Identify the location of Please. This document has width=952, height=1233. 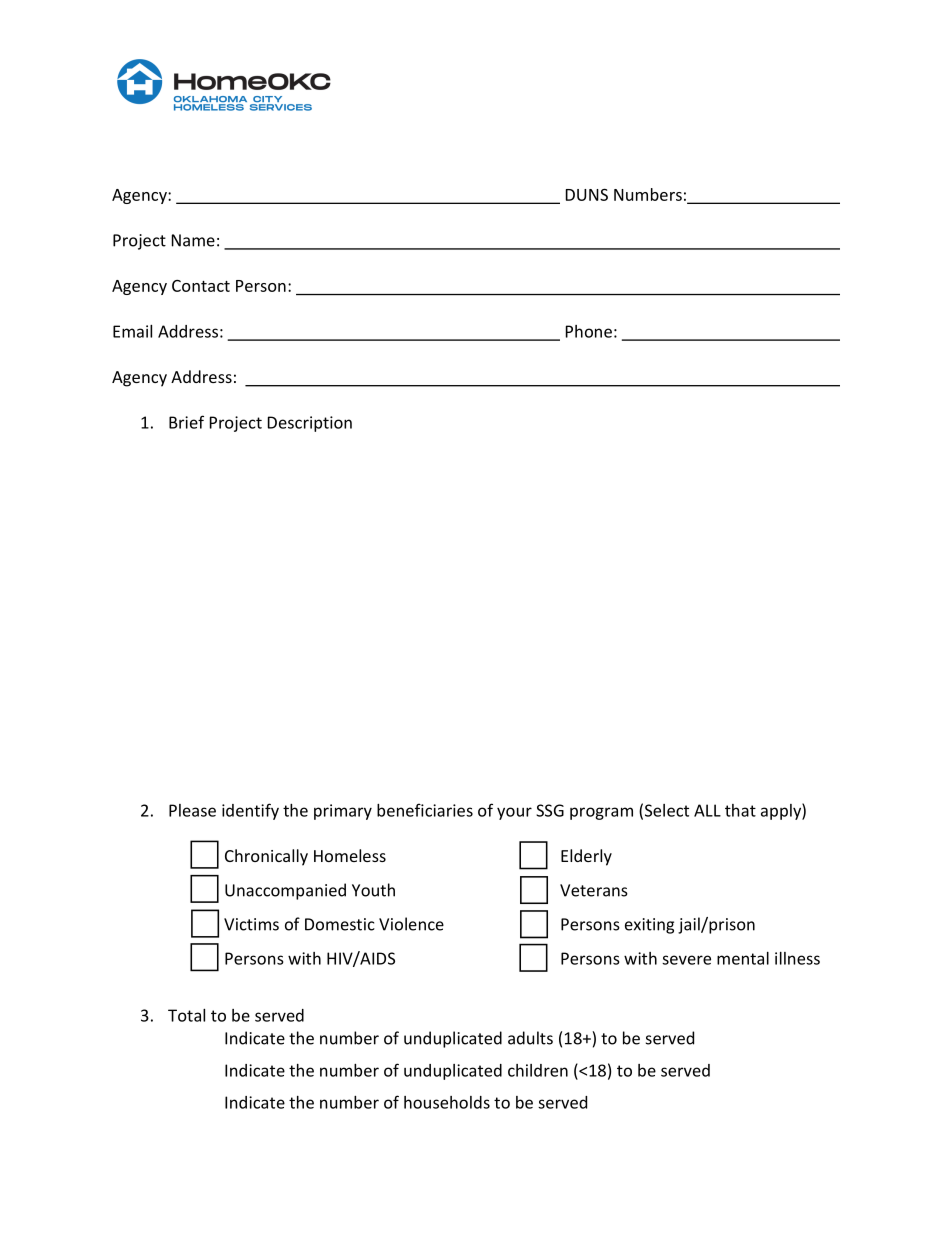
(192, 810).
